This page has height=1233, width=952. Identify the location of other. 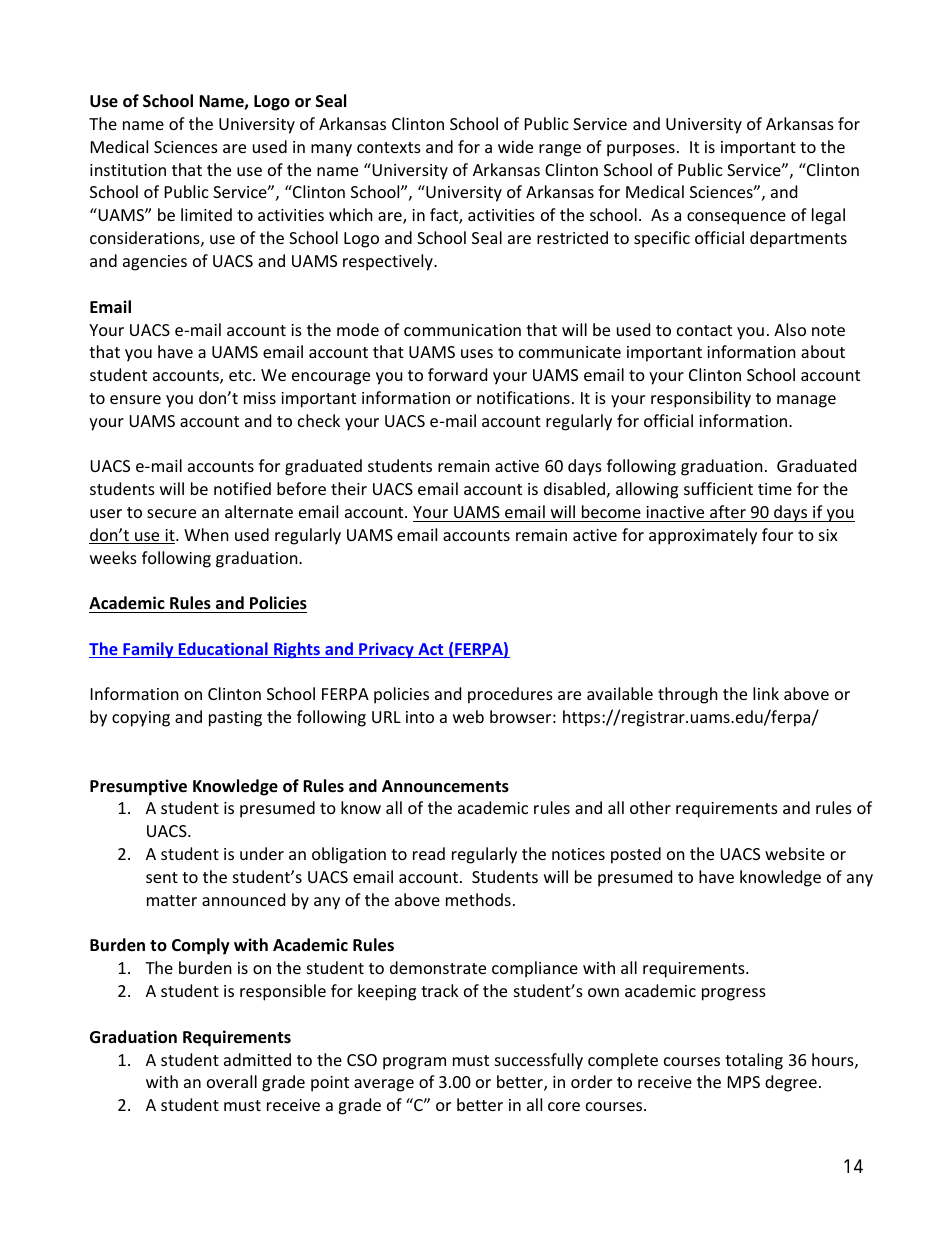
(650, 807).
